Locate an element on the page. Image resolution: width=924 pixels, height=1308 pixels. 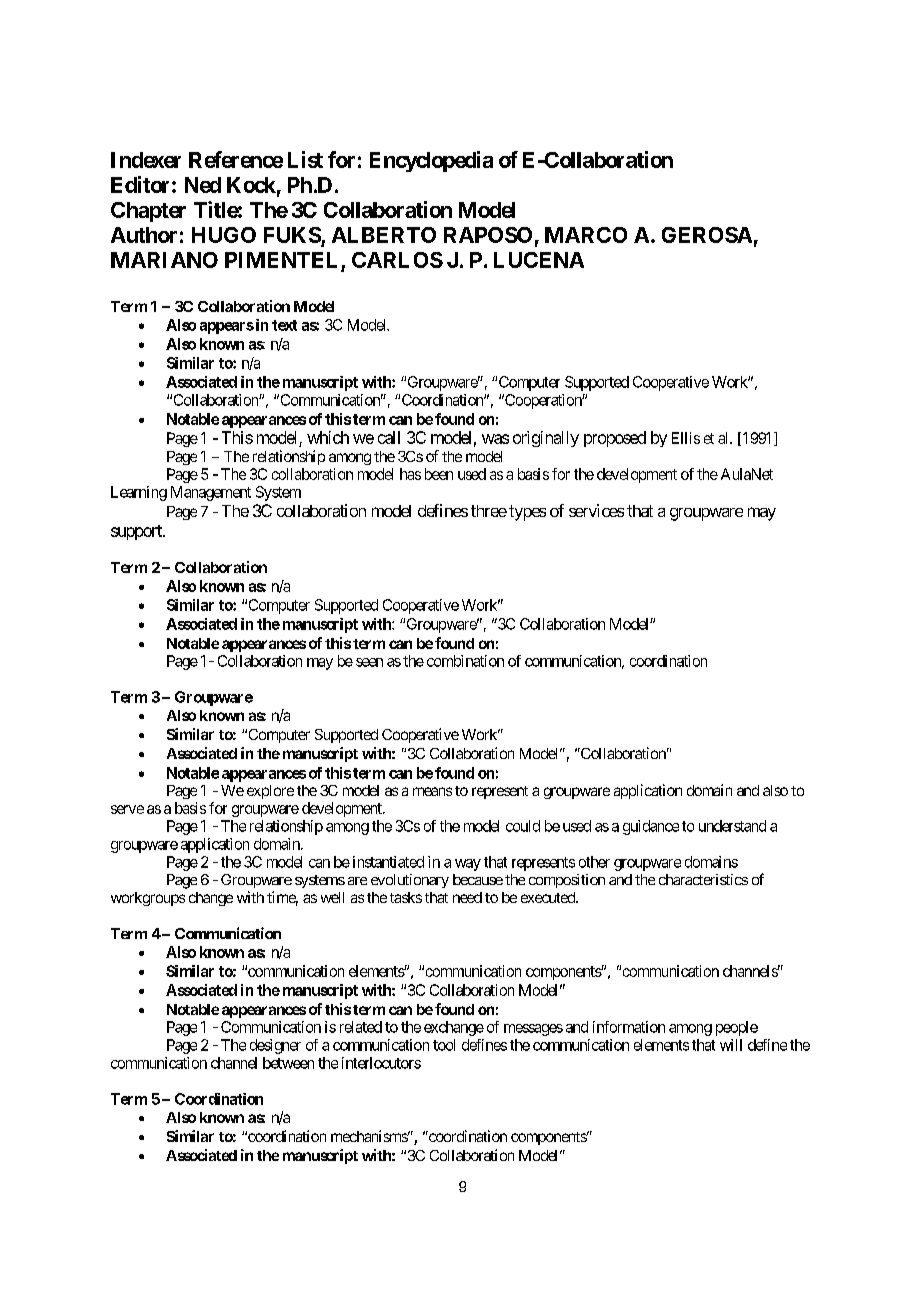
tool is located at coordinates (444, 1045).
